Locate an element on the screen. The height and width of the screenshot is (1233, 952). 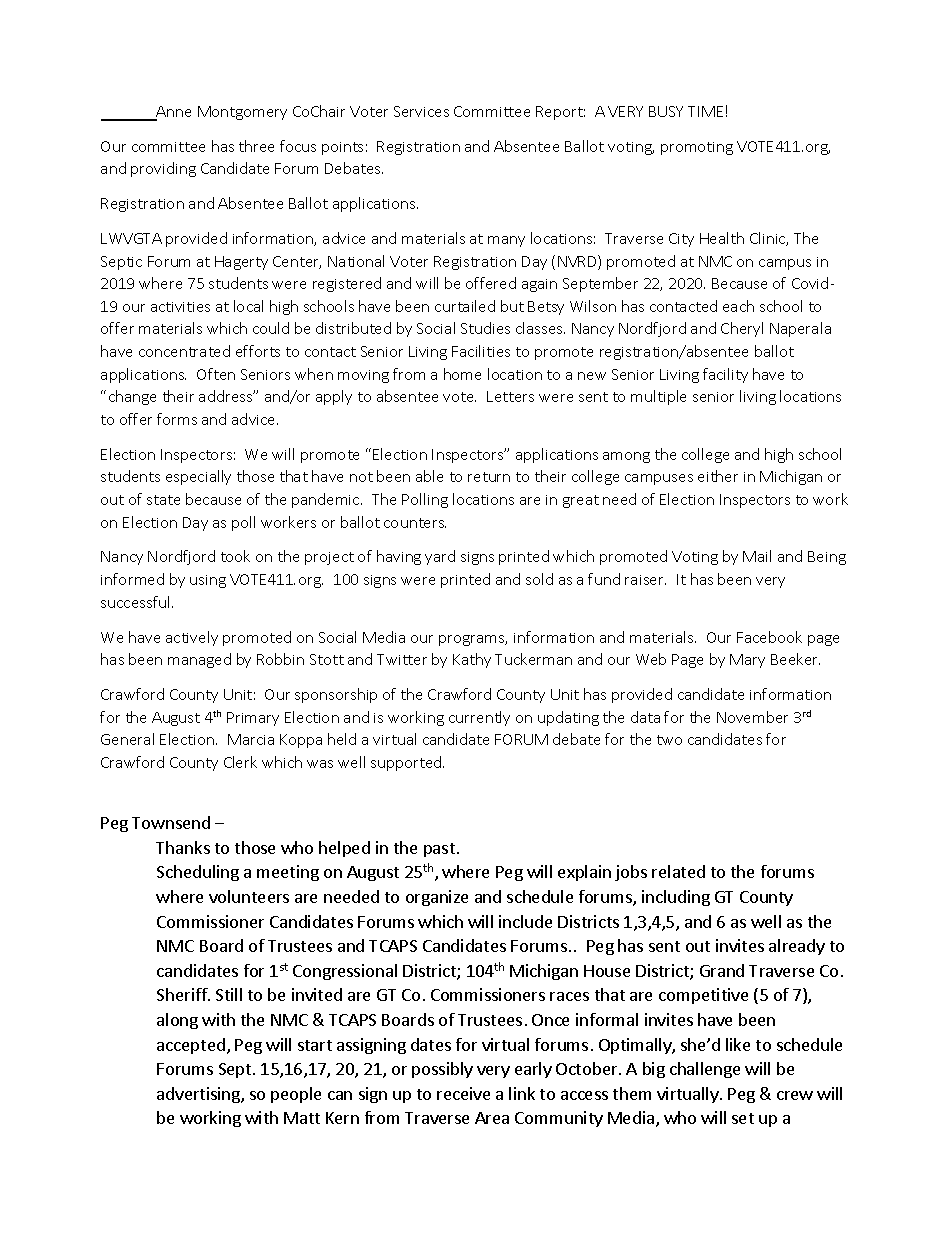
three is located at coordinates (256, 146).
